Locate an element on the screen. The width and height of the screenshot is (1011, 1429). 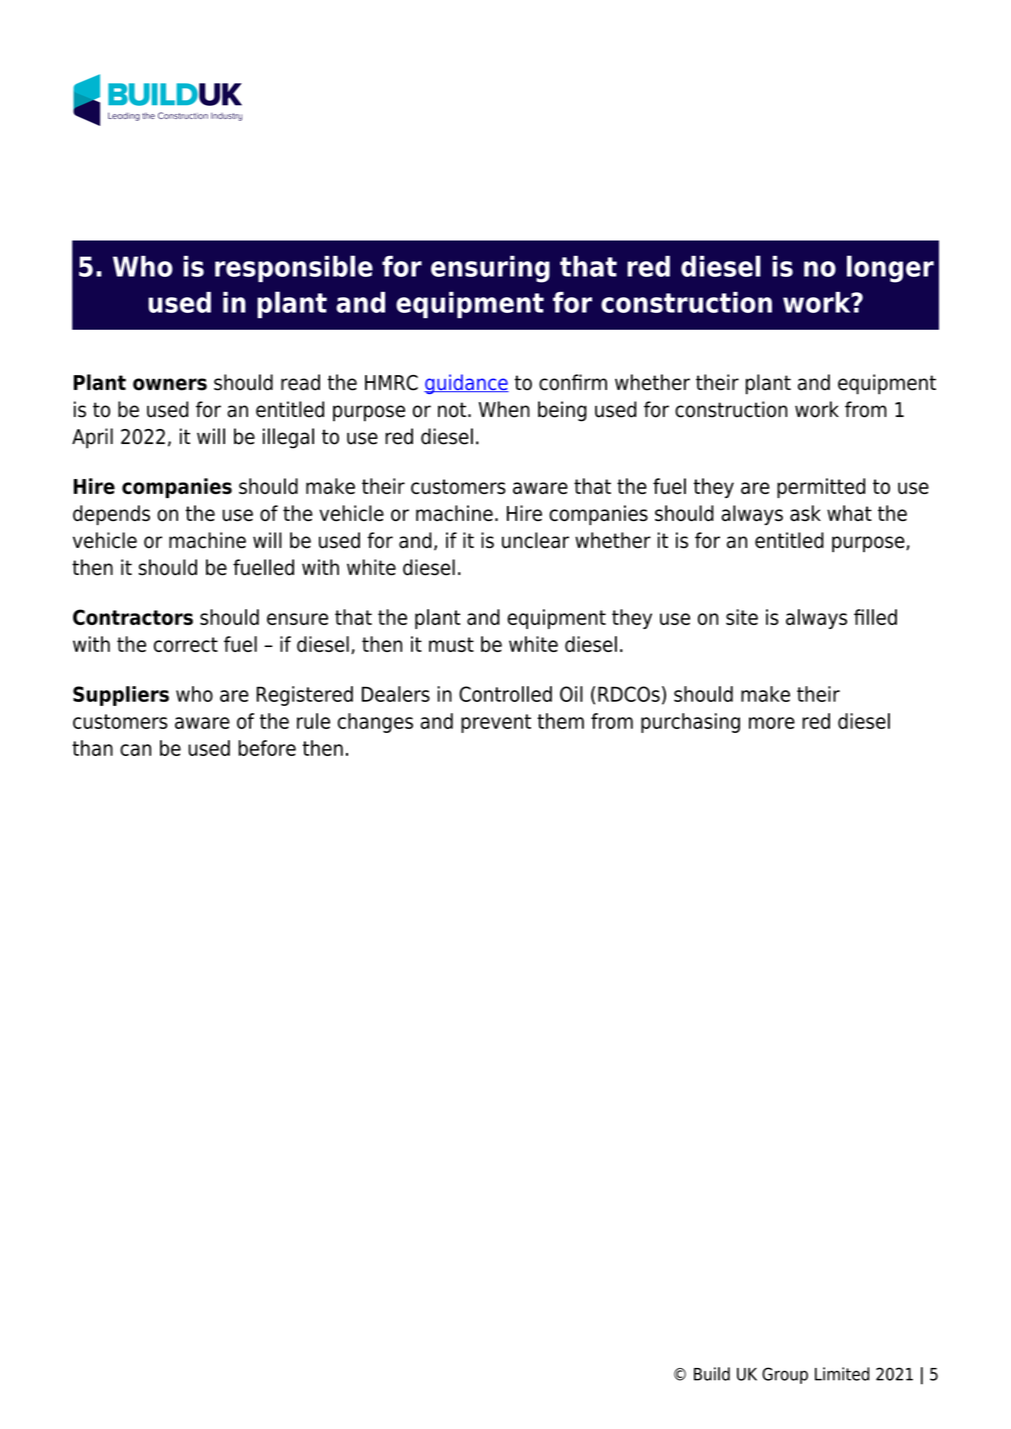
ensuring is located at coordinates (490, 269).
